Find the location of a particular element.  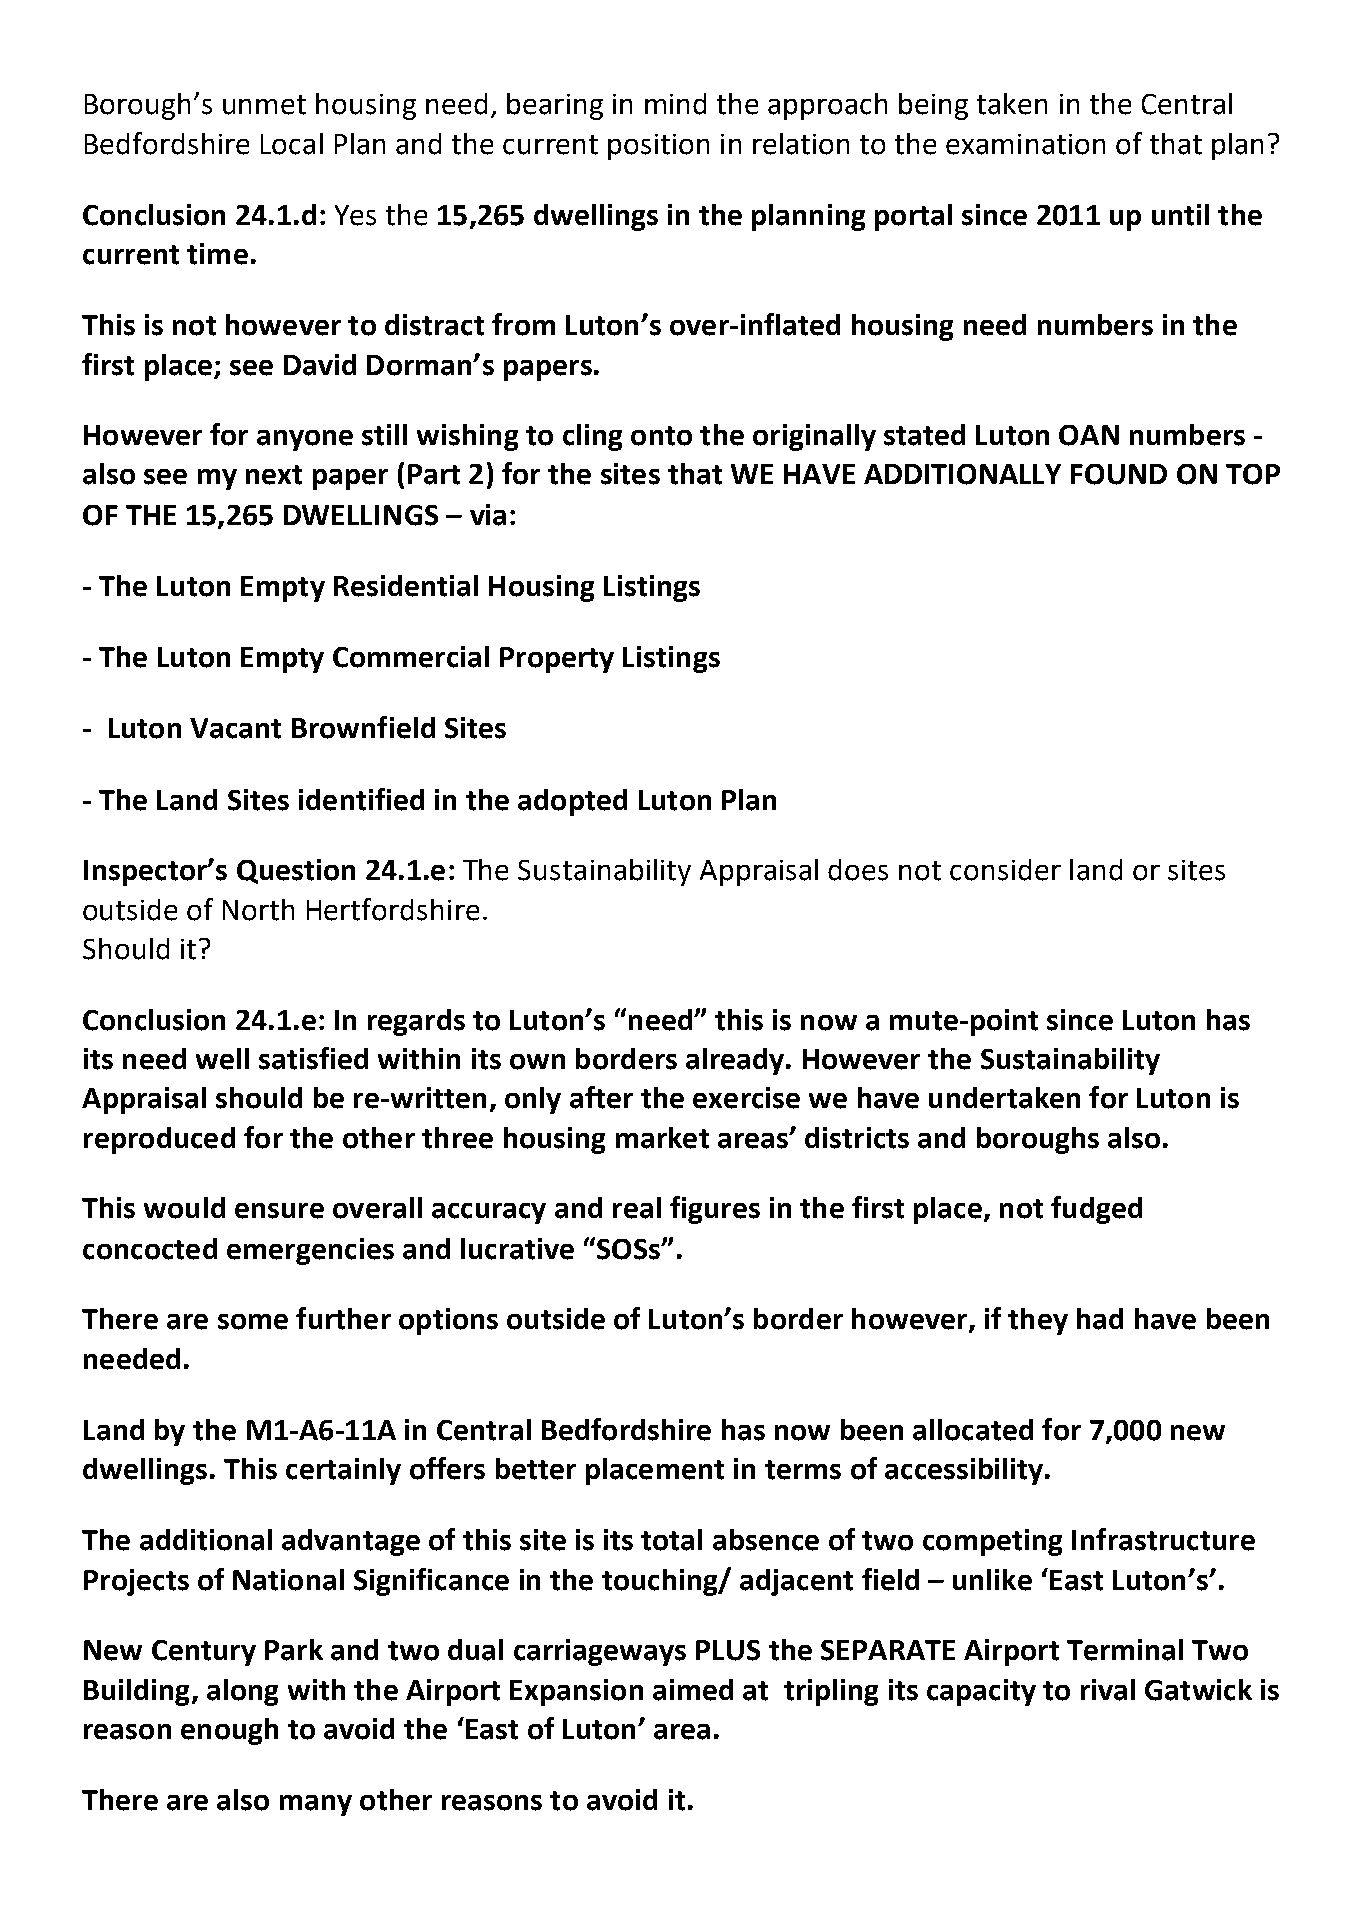

North is located at coordinates (258, 910).
